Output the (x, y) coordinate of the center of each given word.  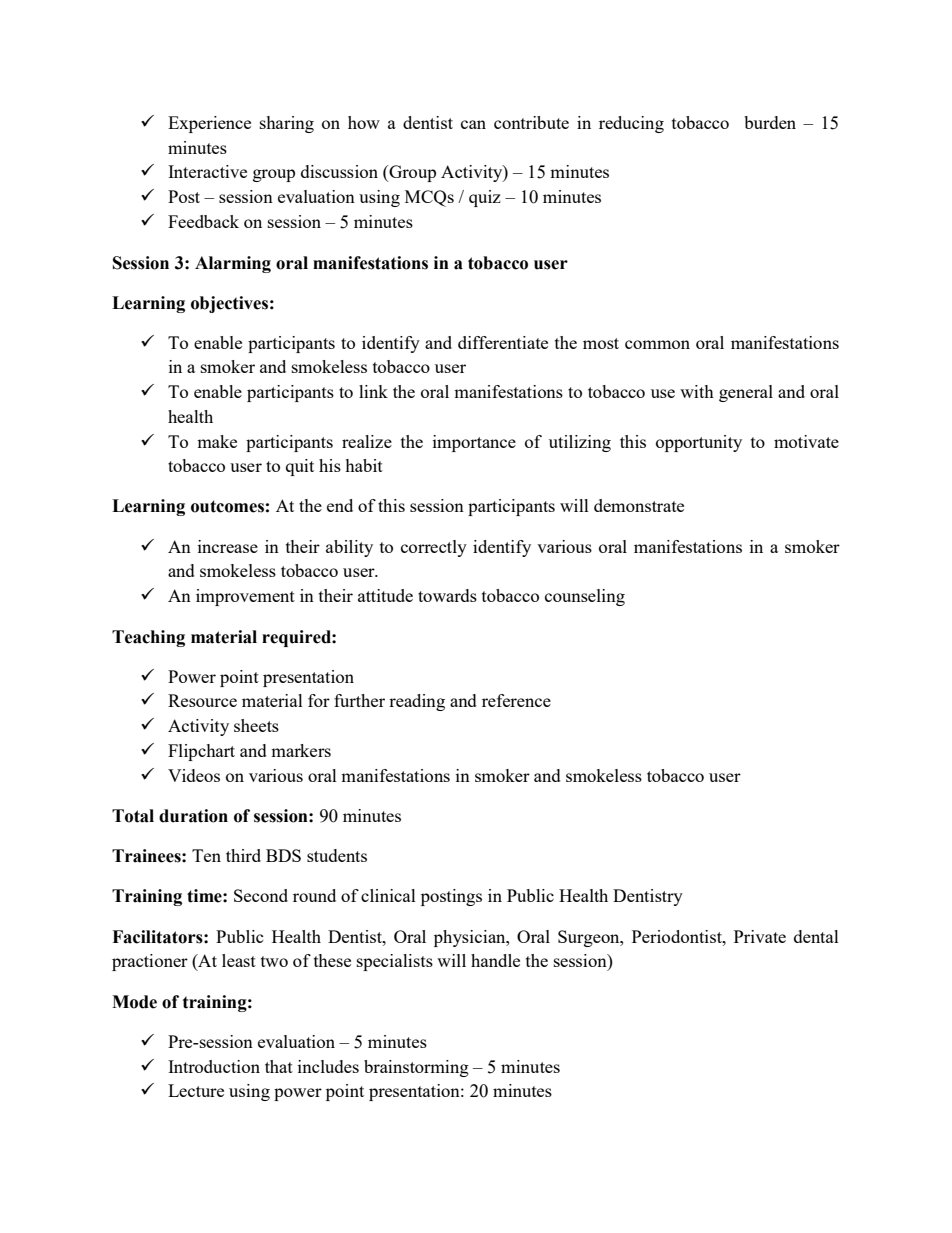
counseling (585, 597)
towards (447, 595)
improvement (245, 597)
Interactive (207, 171)
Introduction (214, 1066)
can (473, 124)
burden (770, 122)
